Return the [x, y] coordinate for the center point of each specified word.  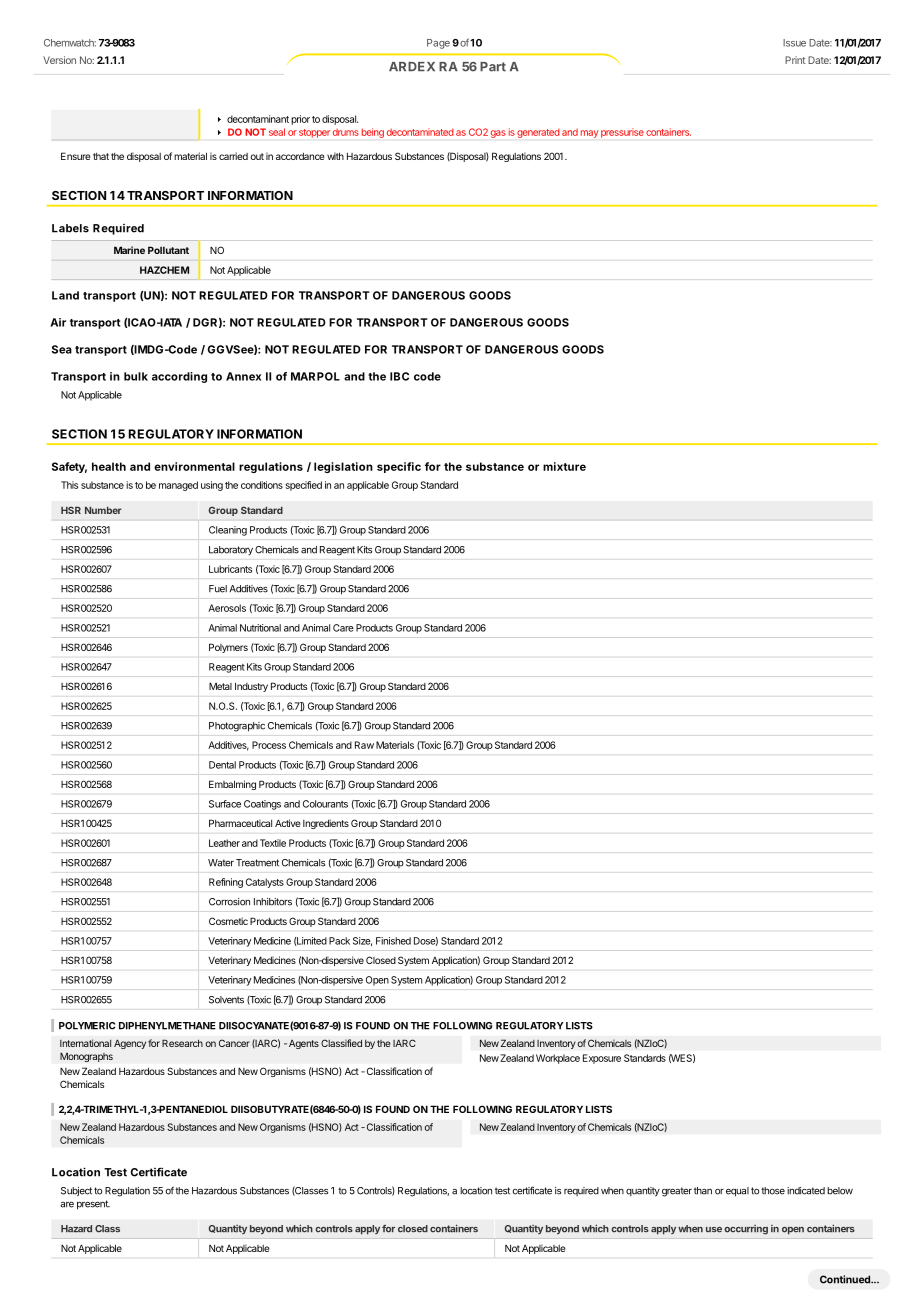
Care [343, 628]
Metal [220, 686]
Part [493, 67]
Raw [364, 745]
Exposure [602, 1059]
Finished [393, 941]
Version [59, 60]
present [93, 1205]
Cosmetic [228, 921]
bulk [136, 376]
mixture [564, 466]
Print [795, 60]
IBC [399, 376]
